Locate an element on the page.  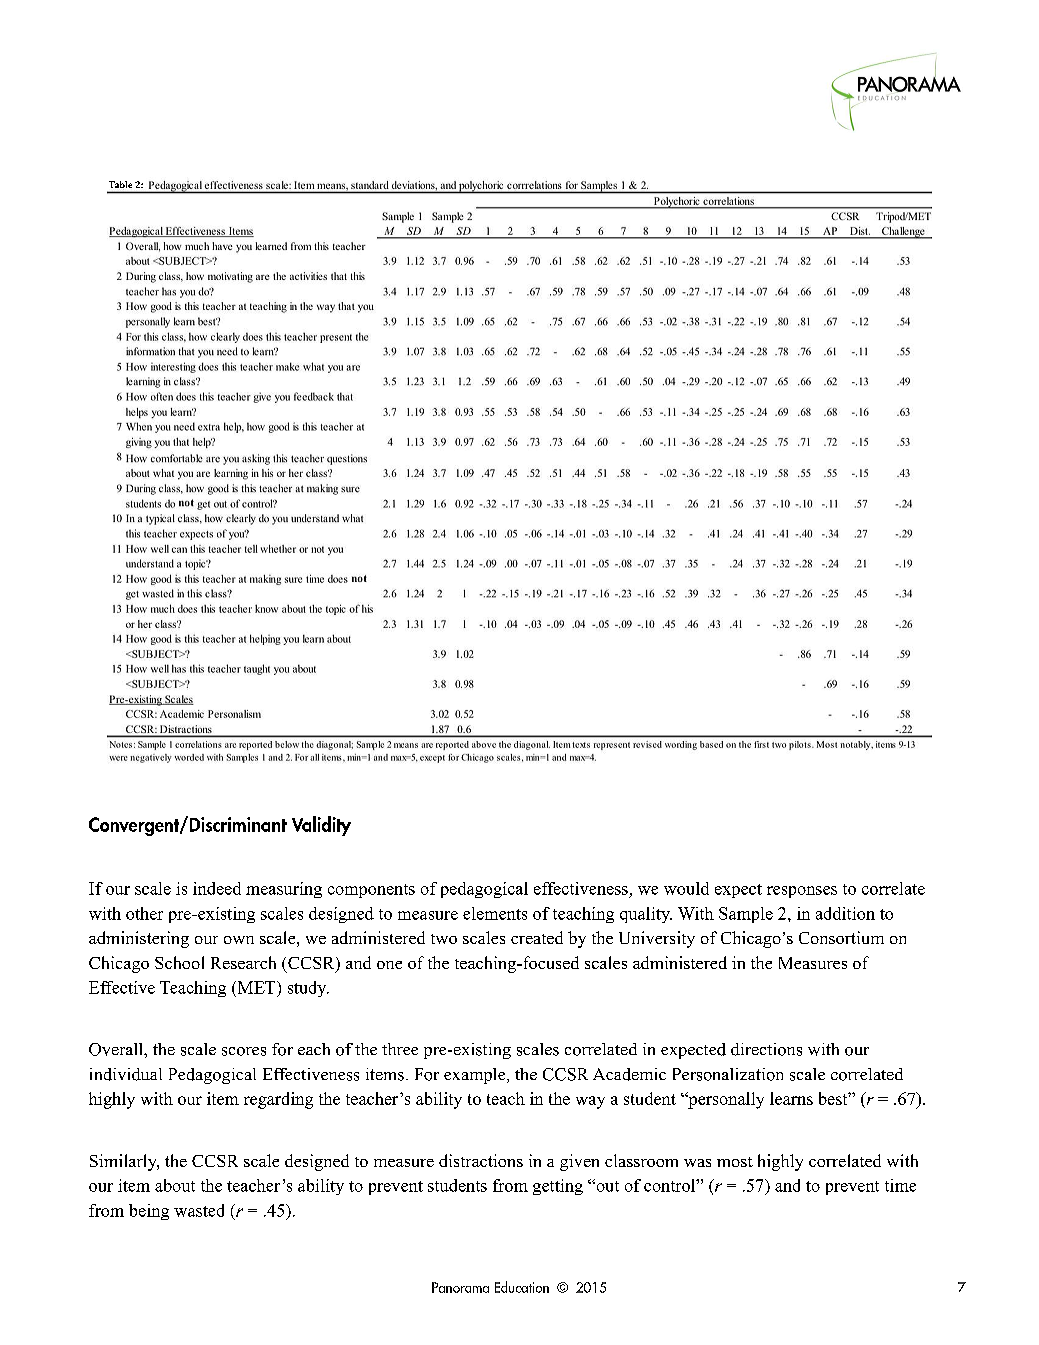
scores is located at coordinates (244, 1051).
